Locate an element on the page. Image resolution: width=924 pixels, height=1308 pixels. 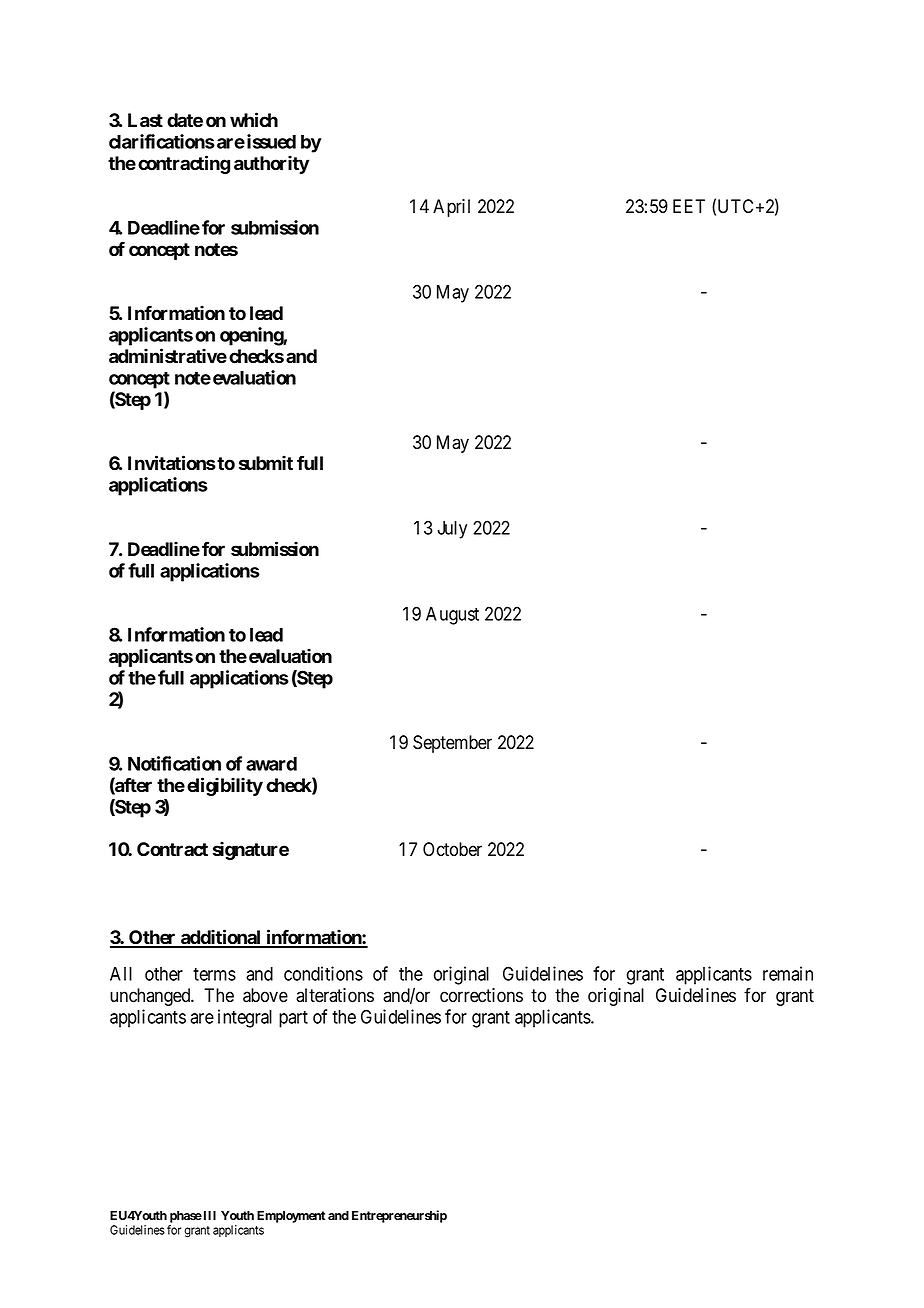
Entrepreneurship is located at coordinates (399, 1216).
